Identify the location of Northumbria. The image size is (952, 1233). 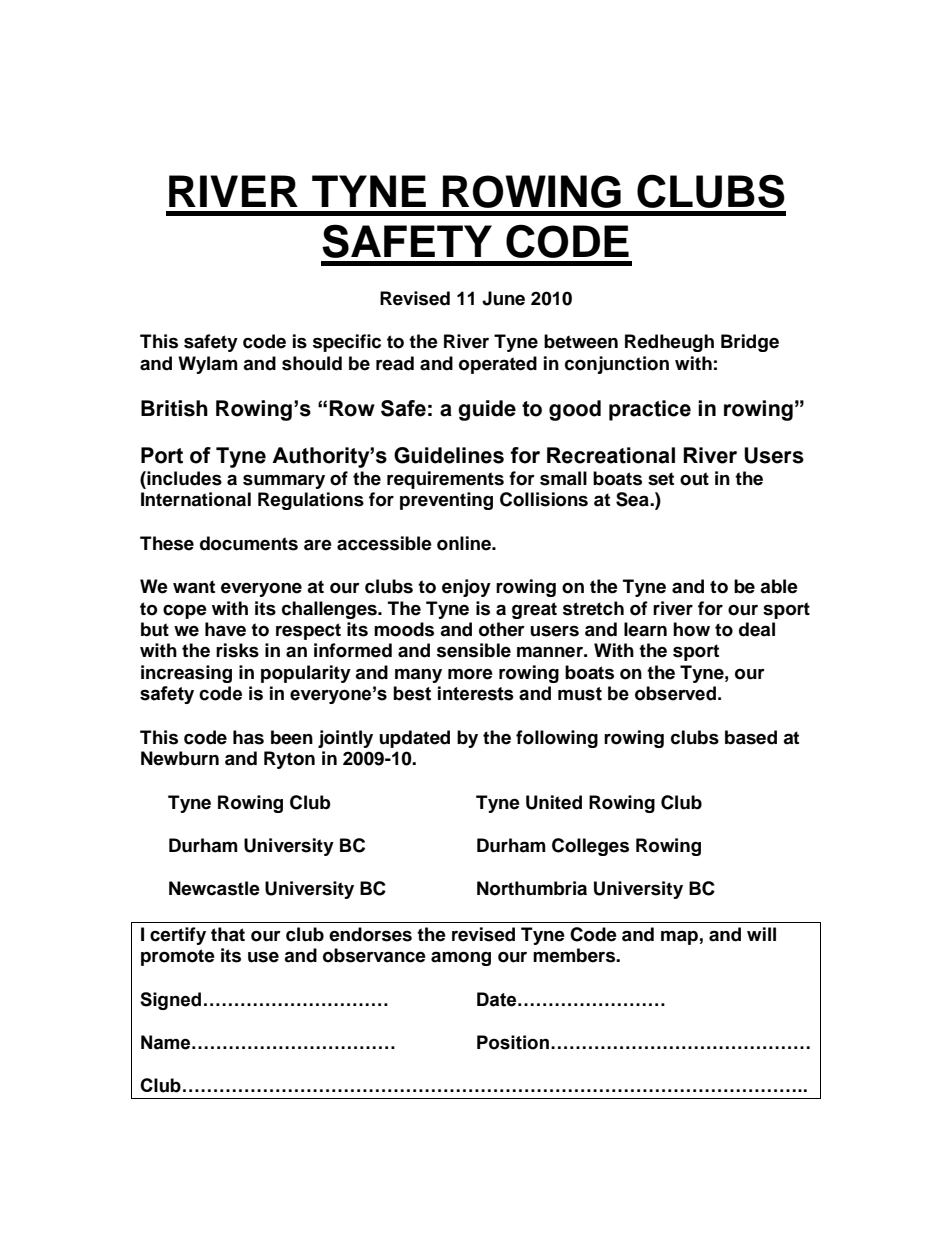
(532, 888).
